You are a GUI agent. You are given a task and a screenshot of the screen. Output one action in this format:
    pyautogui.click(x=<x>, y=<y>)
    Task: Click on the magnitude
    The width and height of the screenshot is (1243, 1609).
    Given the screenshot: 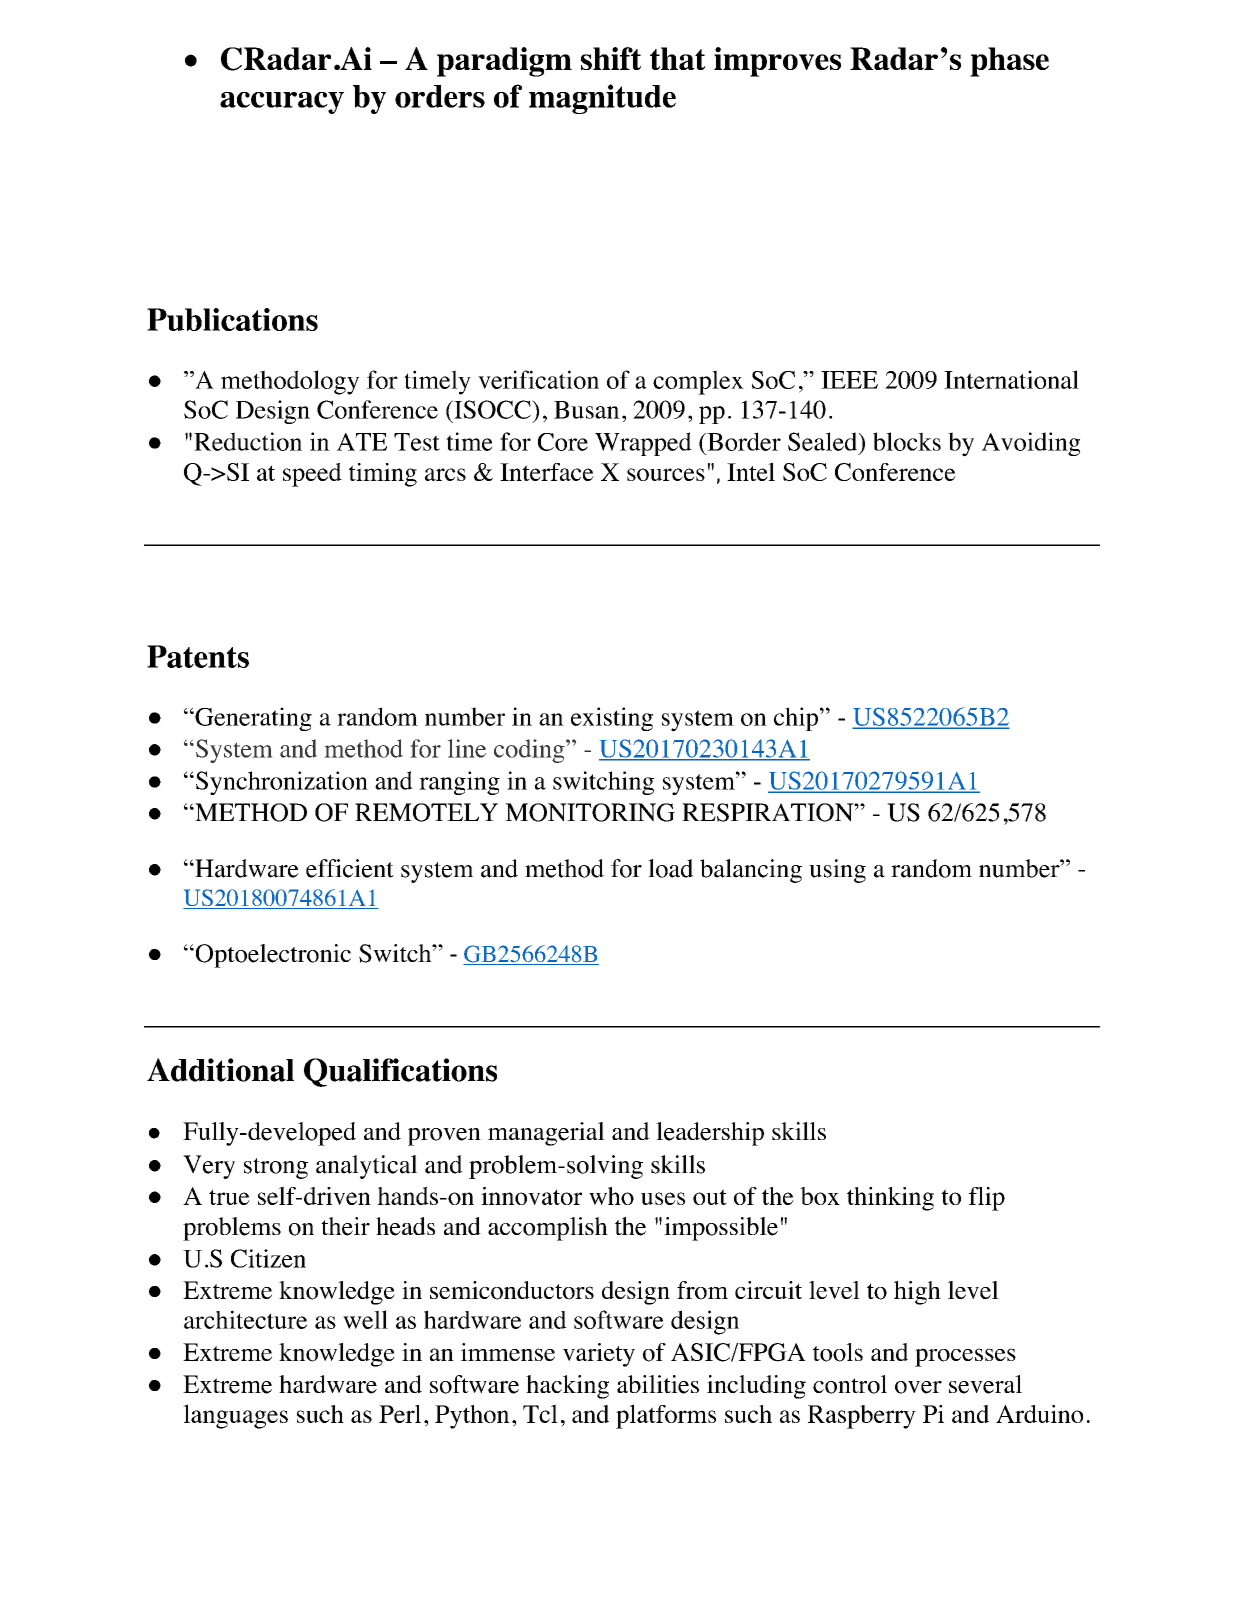 What is the action you would take?
    pyautogui.click(x=602, y=99)
